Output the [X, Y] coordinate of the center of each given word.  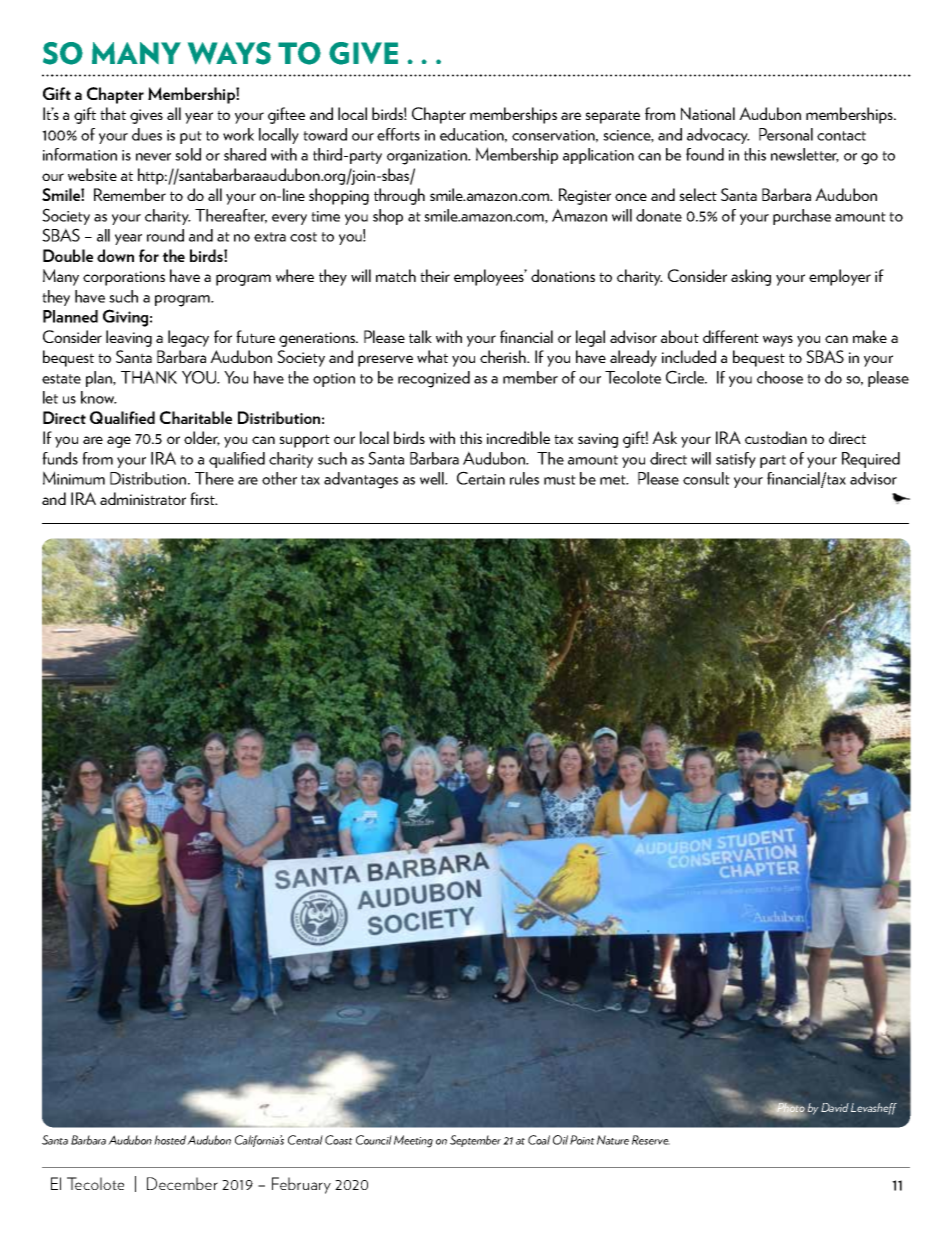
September [475, 1141]
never [153, 157]
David [835, 1107]
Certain [481, 478]
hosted [171, 1140]
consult [706, 478]
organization [428, 157]
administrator [143, 498]
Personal [786, 134]
